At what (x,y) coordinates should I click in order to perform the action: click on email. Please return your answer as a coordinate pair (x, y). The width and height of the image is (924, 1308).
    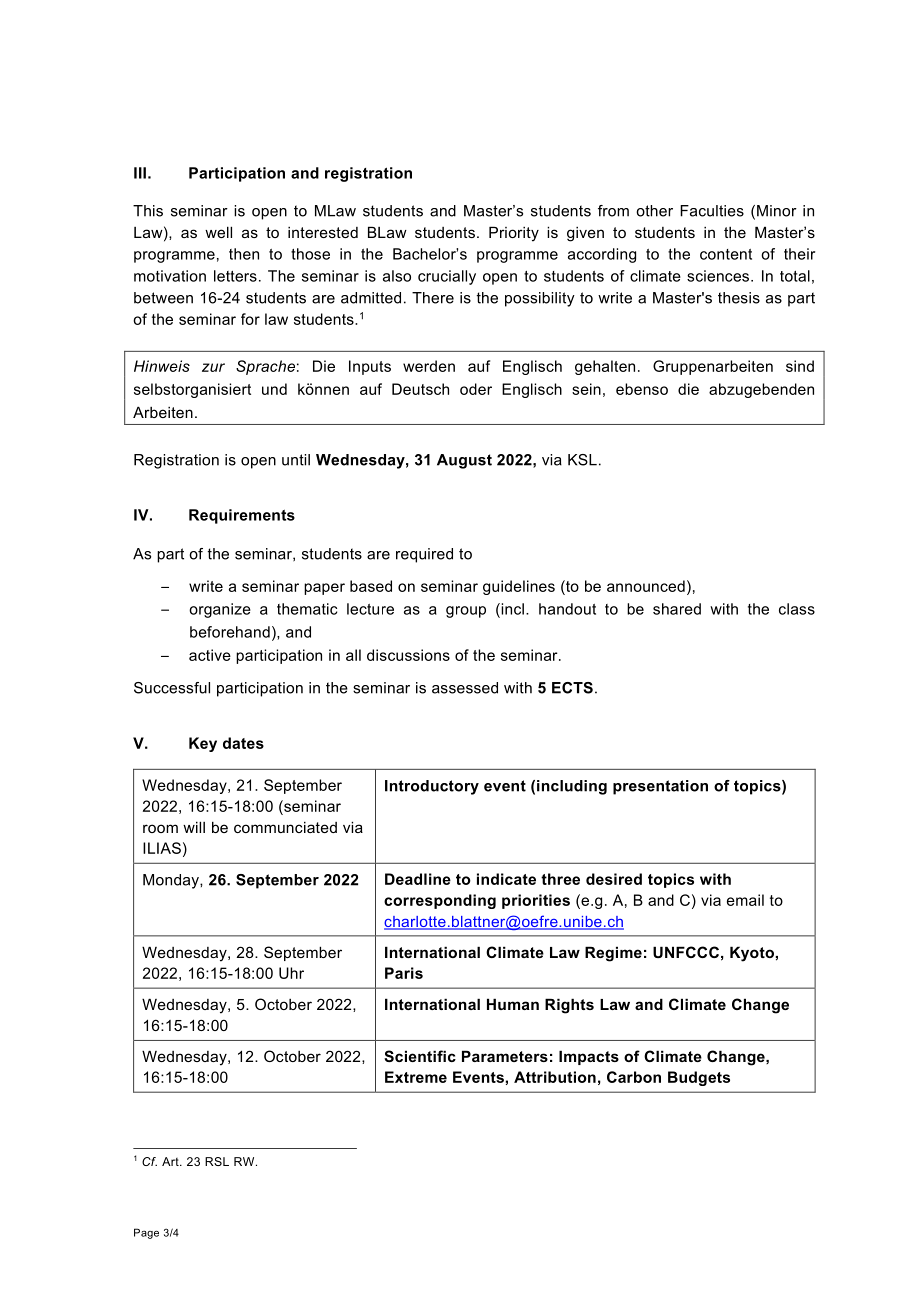
    Looking at the image, I should click on (745, 900).
